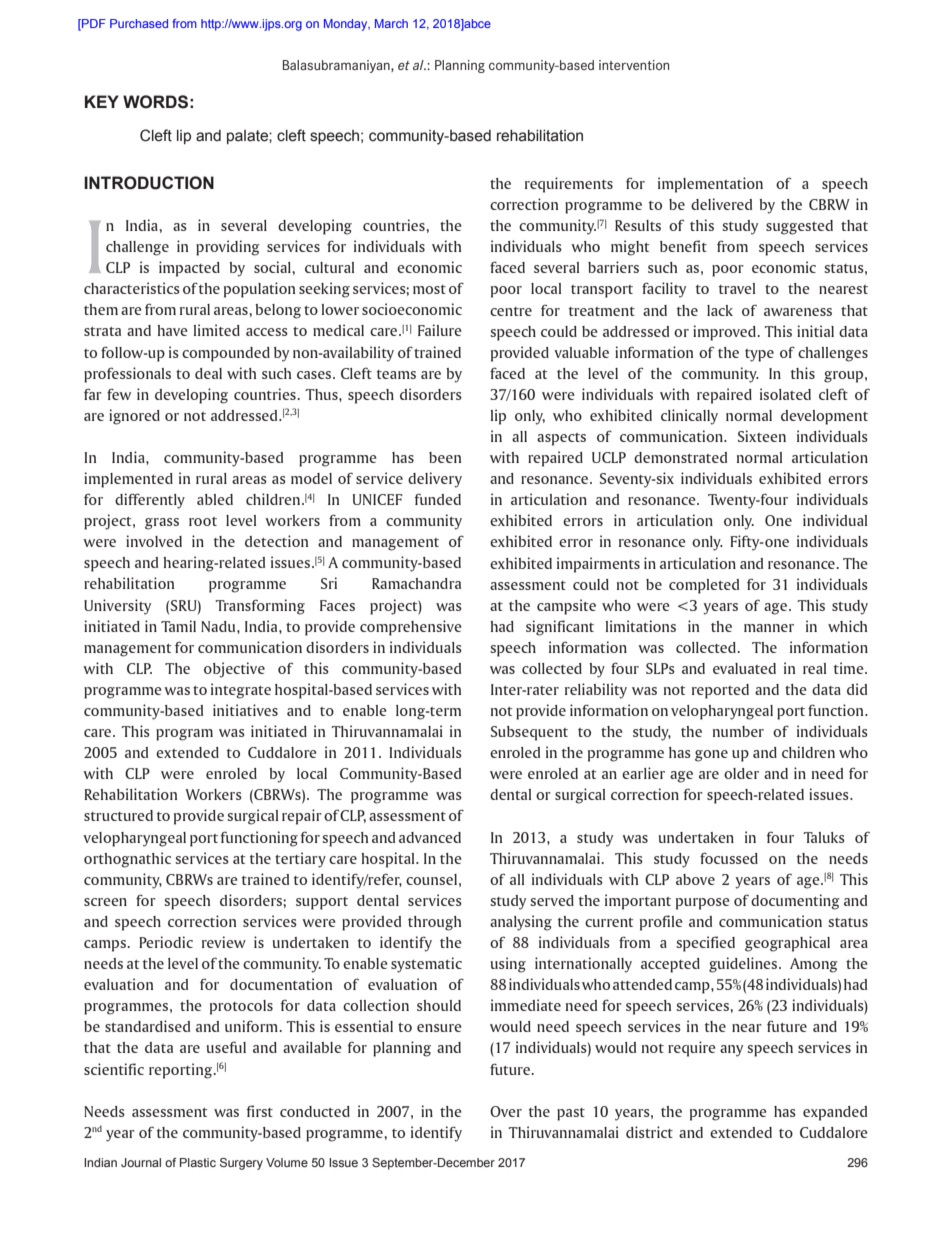 The height and width of the screenshot is (1233, 952). Describe the element at coordinates (431, 879) in the screenshot. I see `counsel` at that location.
